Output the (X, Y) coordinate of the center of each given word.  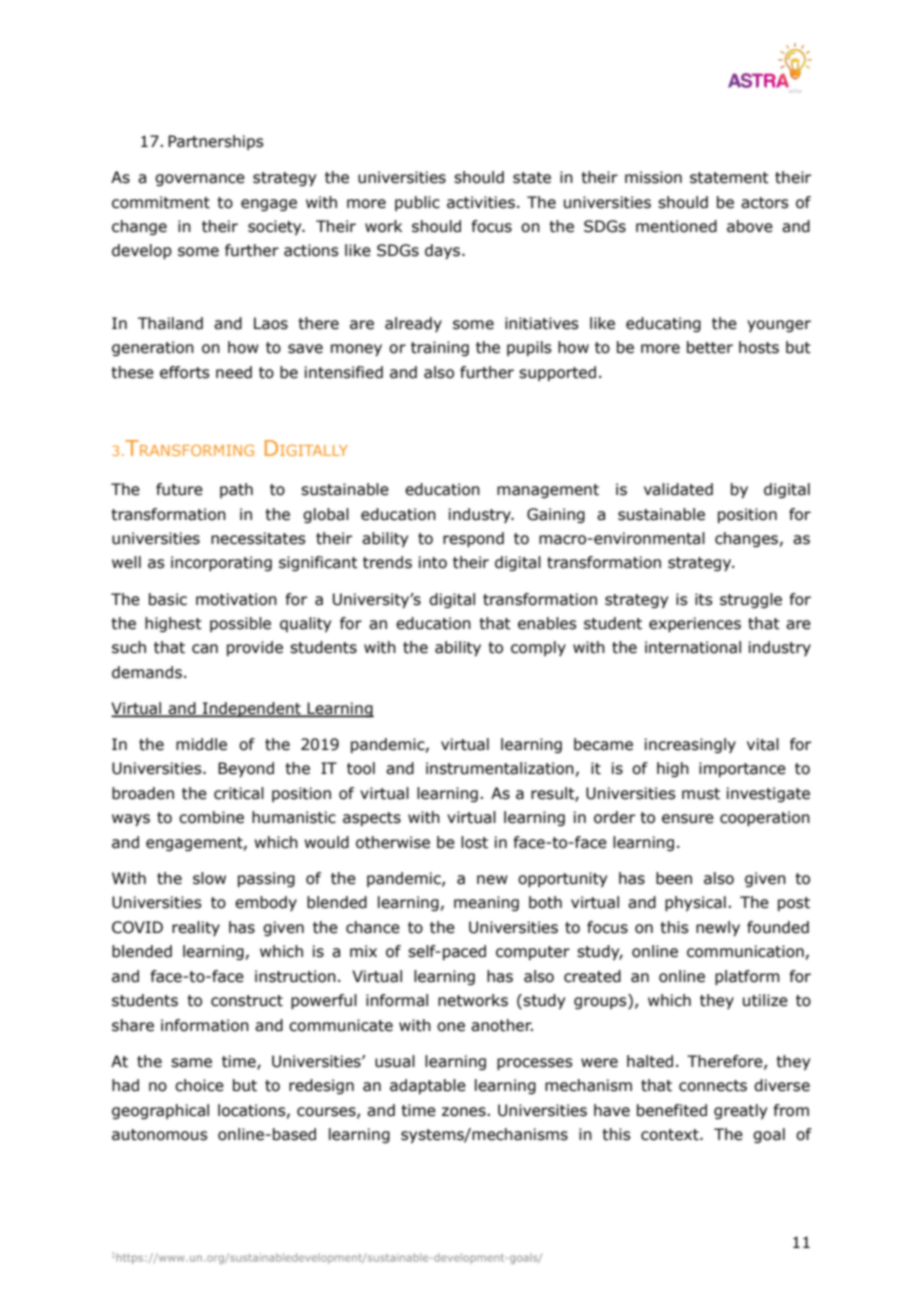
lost (474, 842)
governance (200, 180)
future (179, 489)
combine (211, 817)
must (701, 794)
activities (481, 202)
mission (653, 177)
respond (473, 539)
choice (199, 1085)
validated (678, 489)
